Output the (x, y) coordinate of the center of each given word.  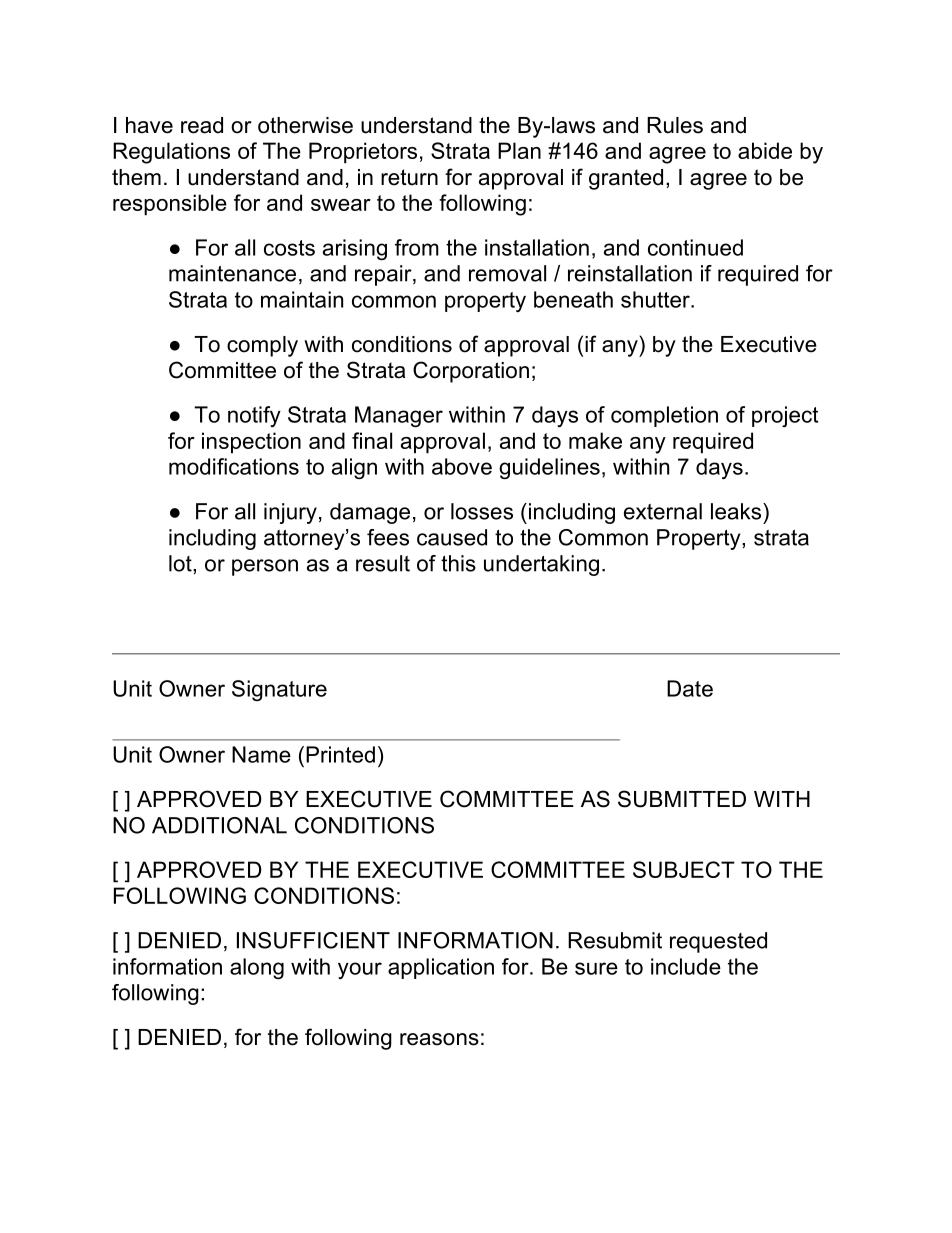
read (202, 125)
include (686, 966)
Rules (675, 125)
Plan (519, 150)
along (257, 968)
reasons (439, 1039)
